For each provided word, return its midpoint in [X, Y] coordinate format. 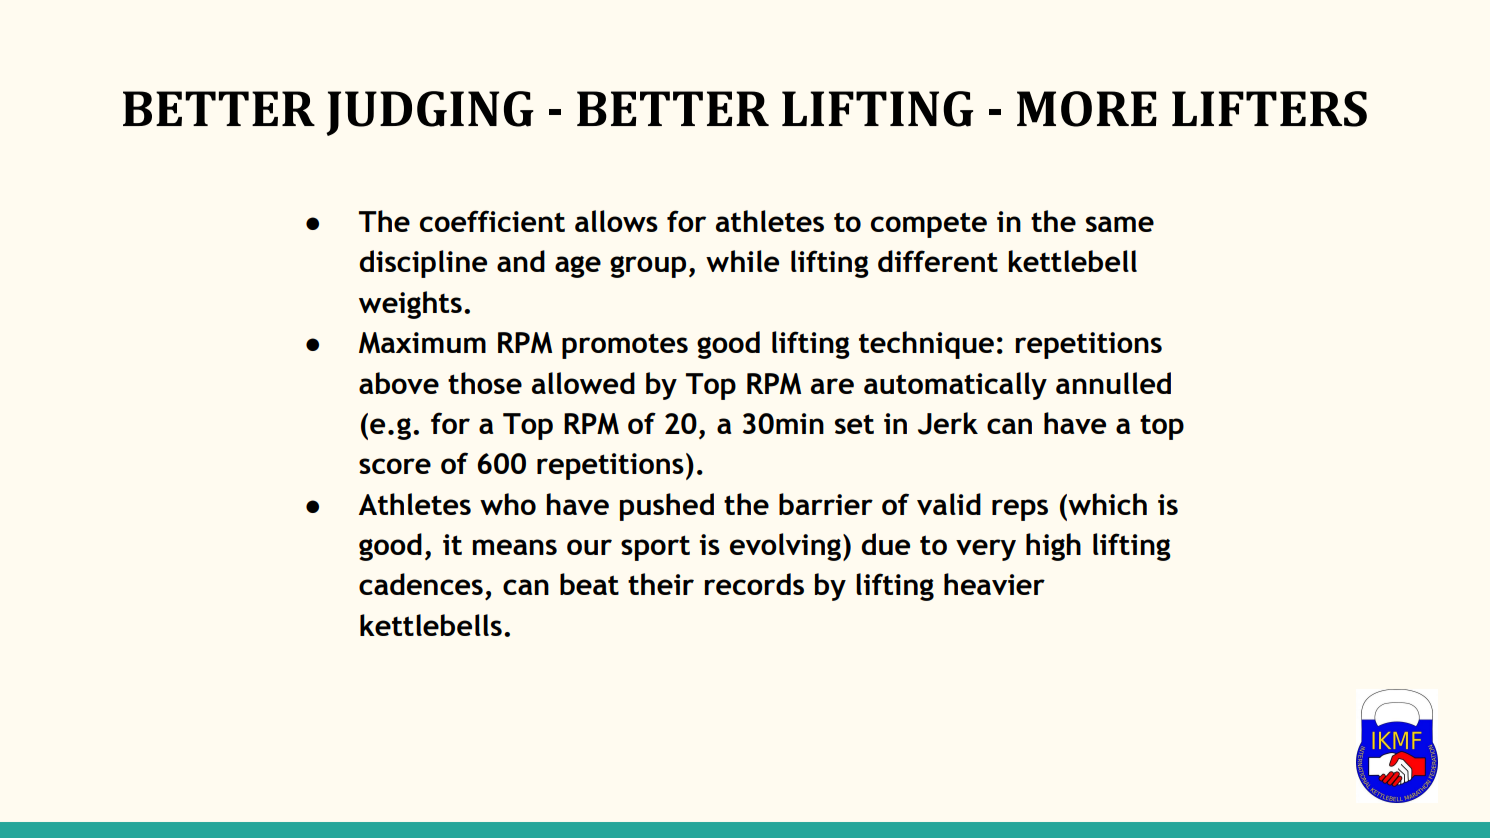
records [754, 584]
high [1053, 547]
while [742, 261]
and [521, 261]
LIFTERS [1269, 109]
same [1120, 224]
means [514, 547]
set [854, 424]
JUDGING [430, 113]
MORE [1087, 109]
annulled [1113, 383]
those [485, 383]
